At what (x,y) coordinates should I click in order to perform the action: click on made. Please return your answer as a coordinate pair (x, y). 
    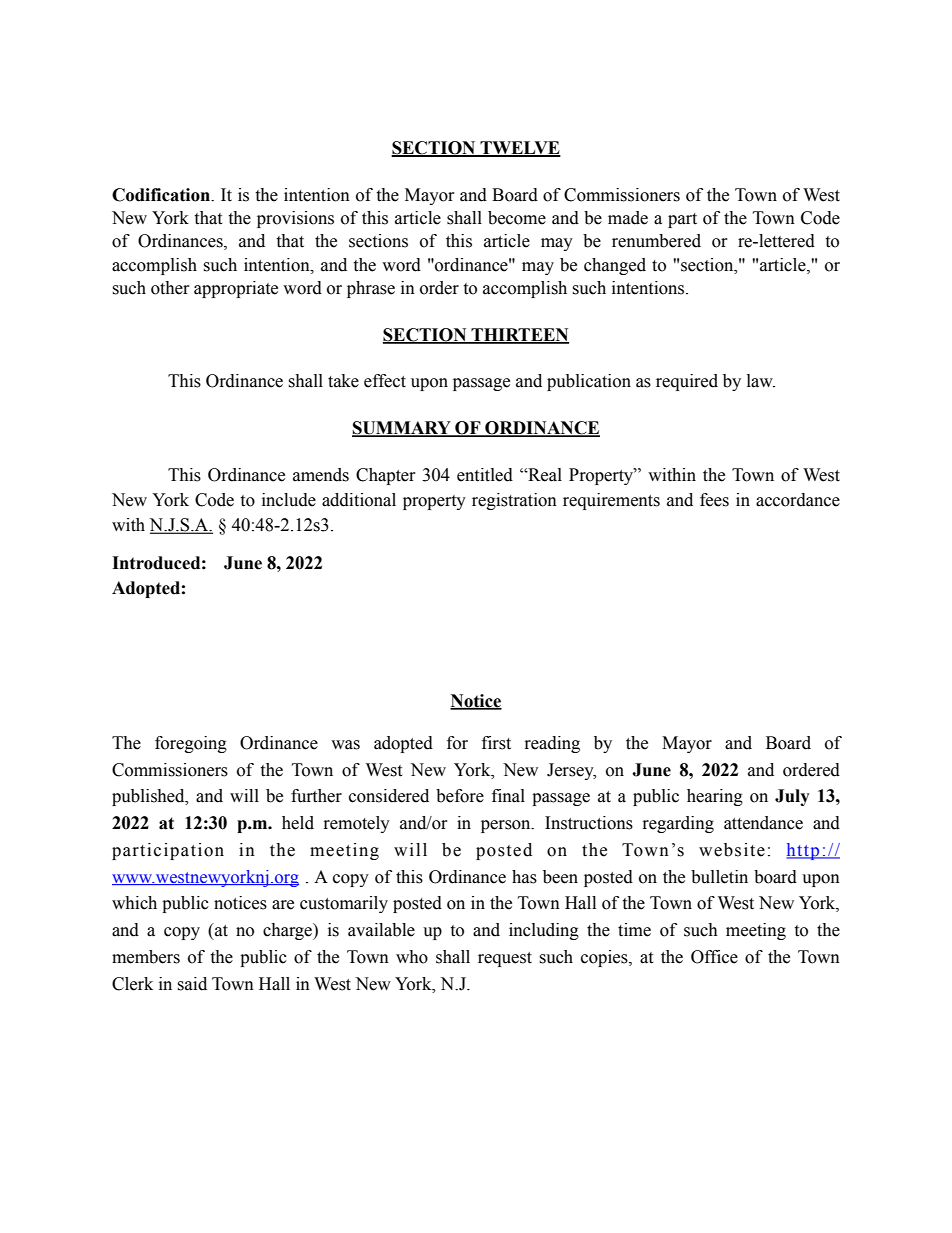
    Looking at the image, I should click on (628, 218).
